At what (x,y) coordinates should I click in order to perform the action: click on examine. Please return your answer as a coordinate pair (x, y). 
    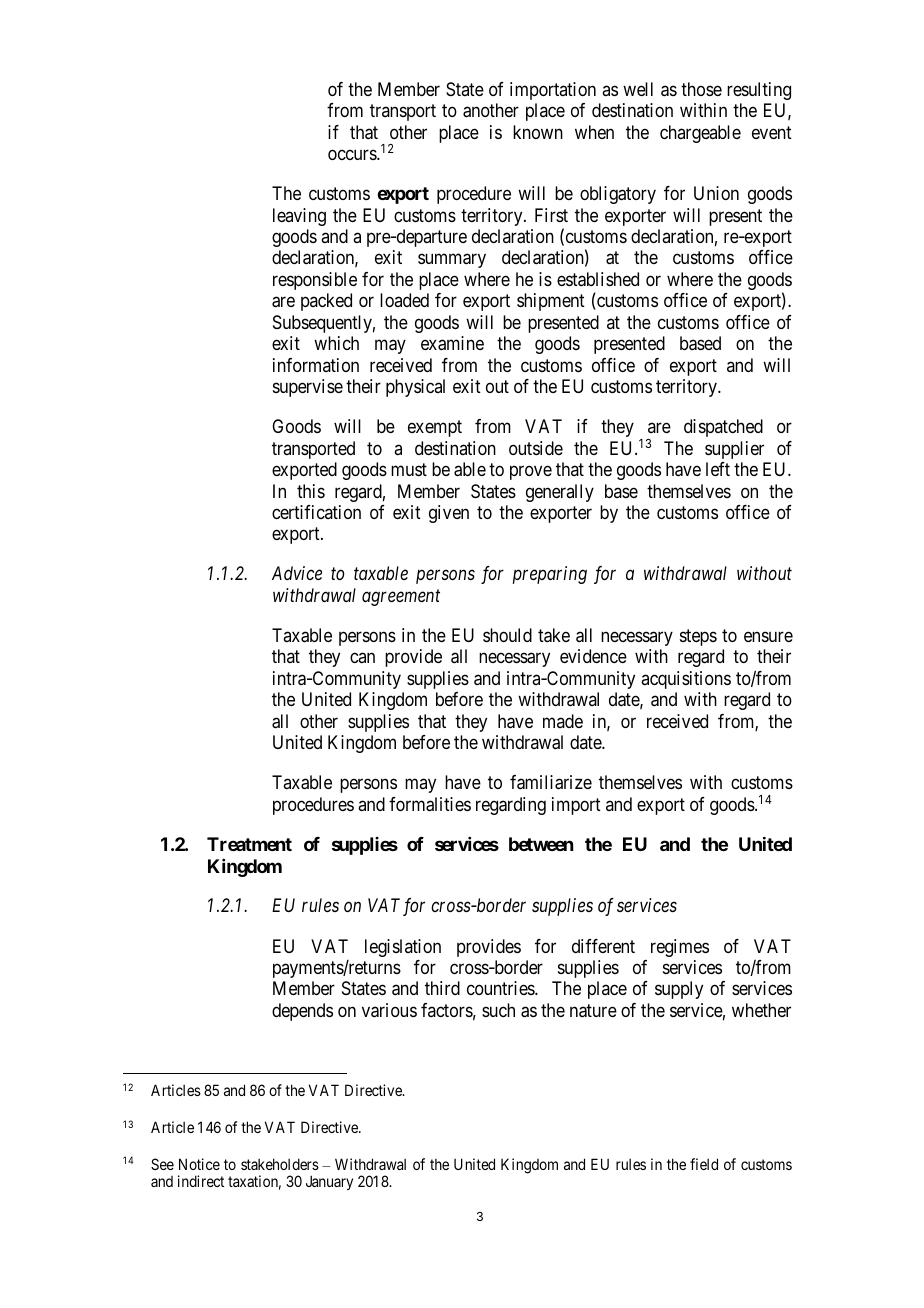
    Looking at the image, I should click on (452, 343).
